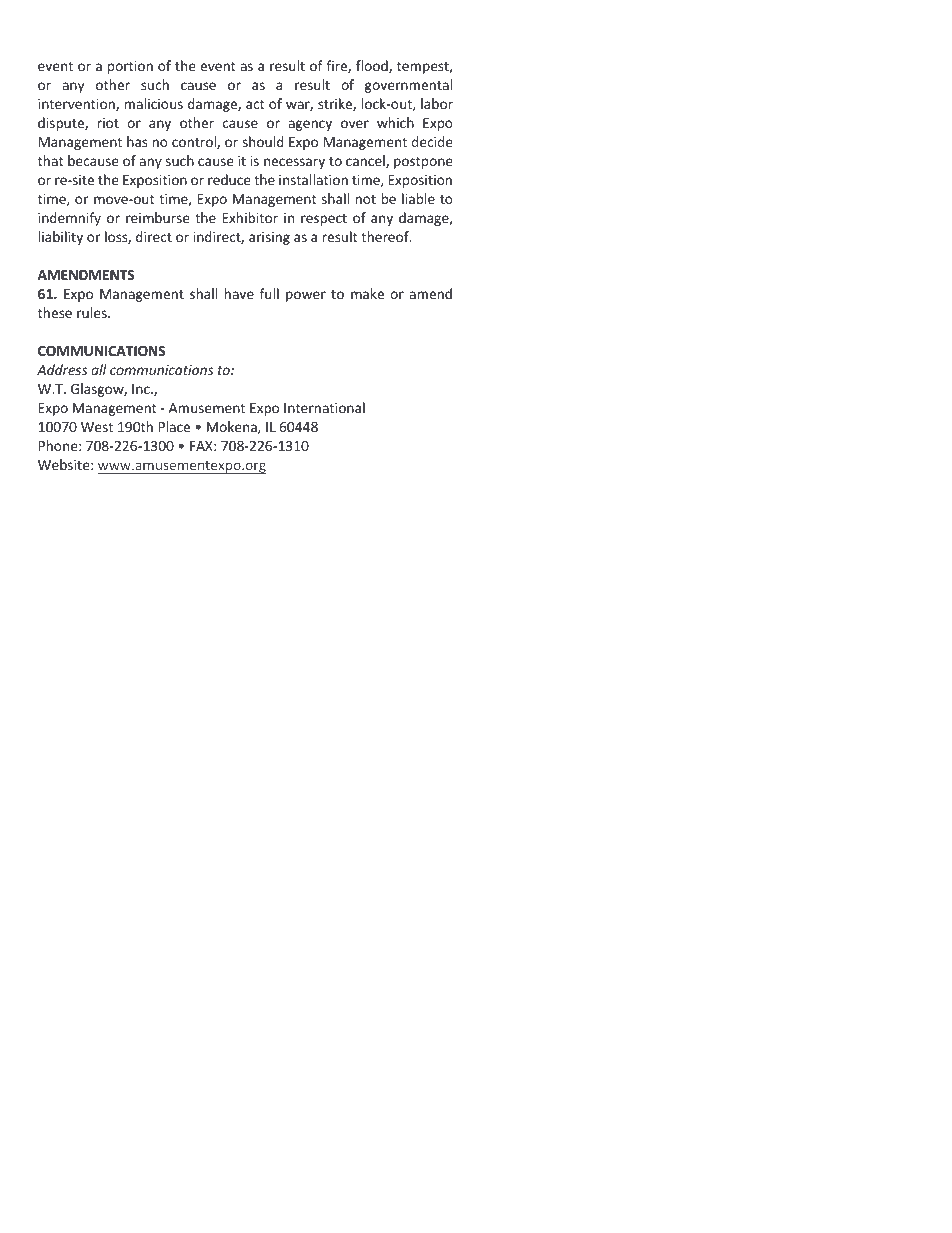  I want to click on should, so click(263, 141).
